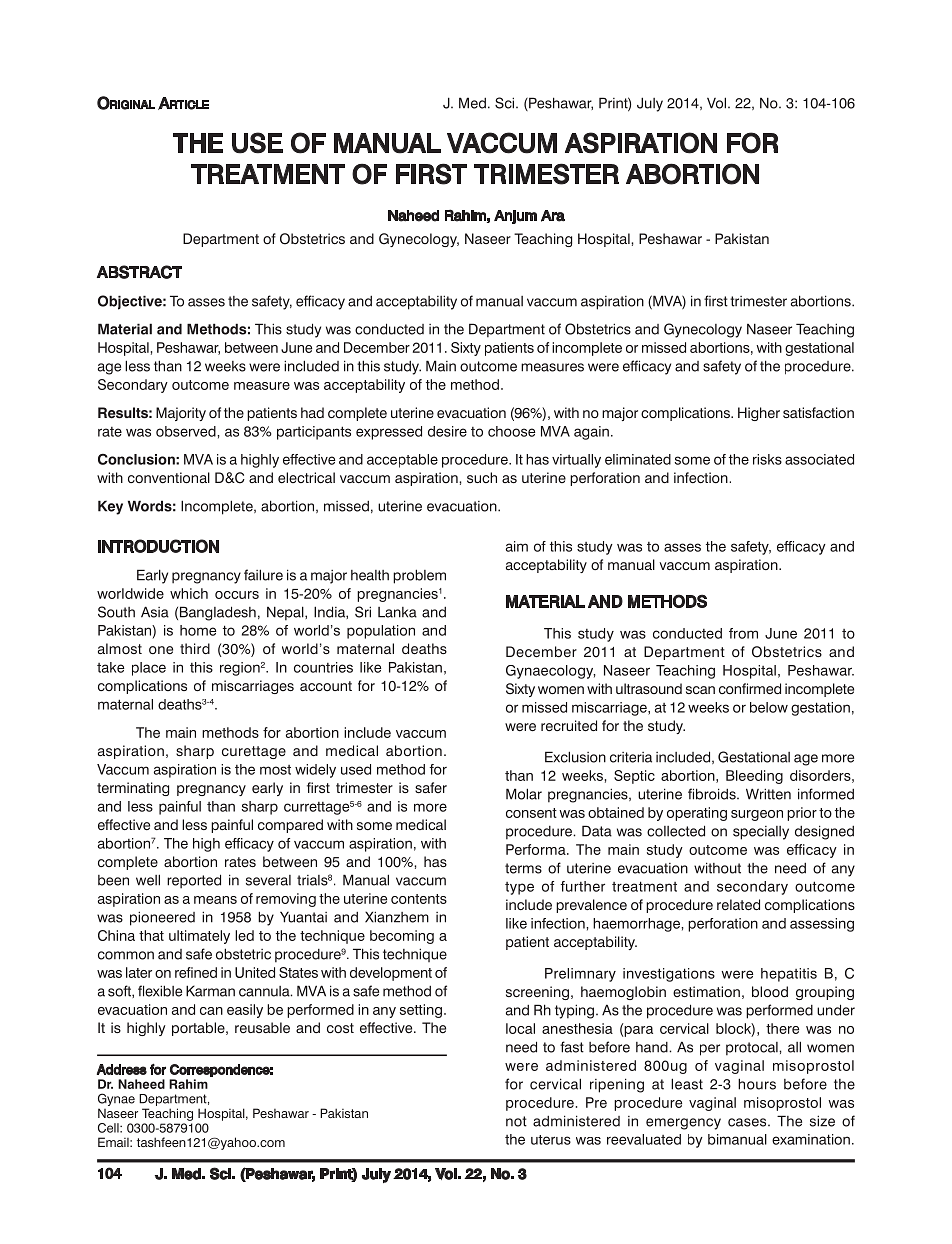 This image has width=952, height=1244. What do you see at coordinates (519, 888) in the image?
I see `type` at bounding box center [519, 888].
